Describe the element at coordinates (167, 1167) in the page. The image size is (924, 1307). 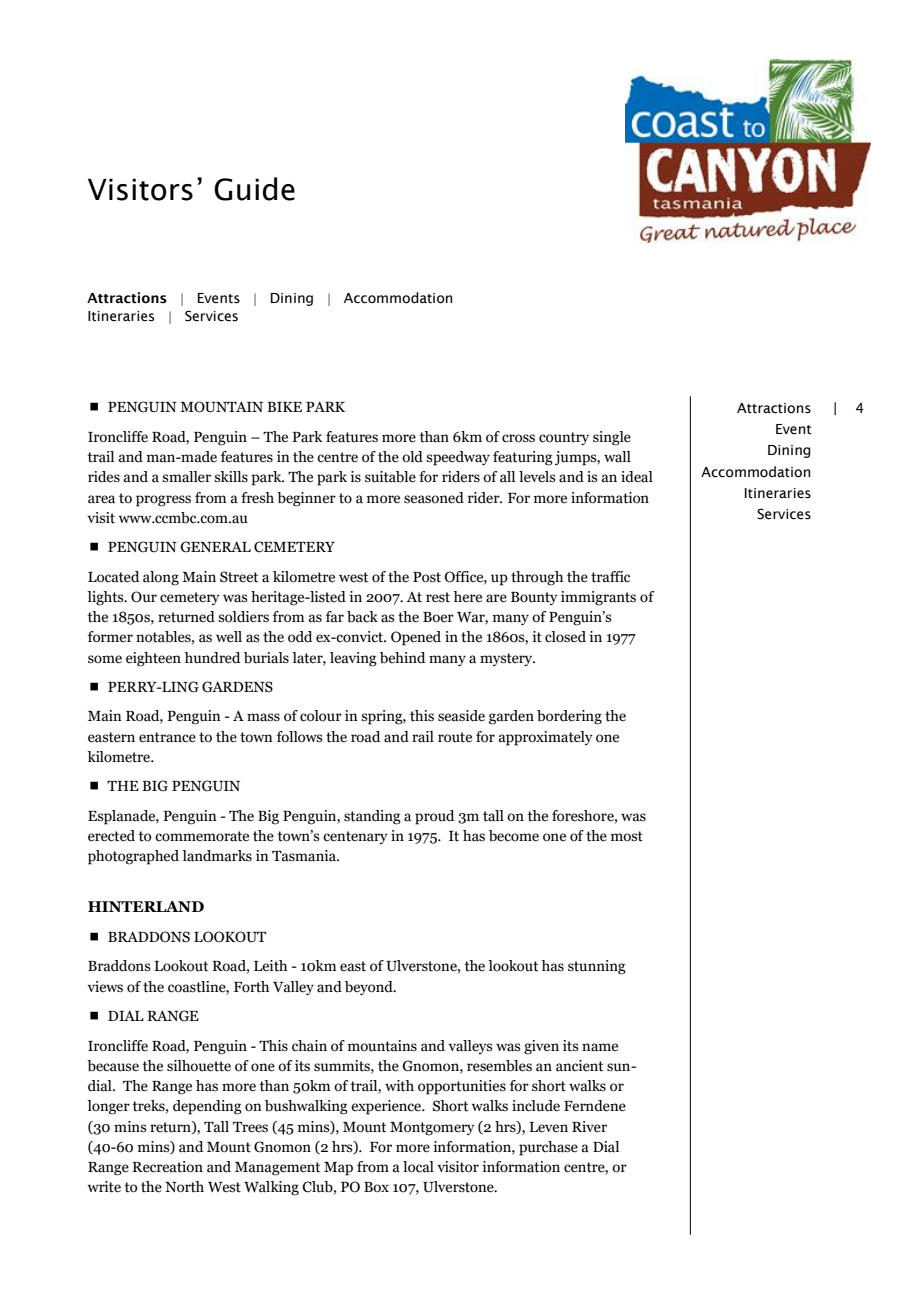
I see `Recreation` at that location.
